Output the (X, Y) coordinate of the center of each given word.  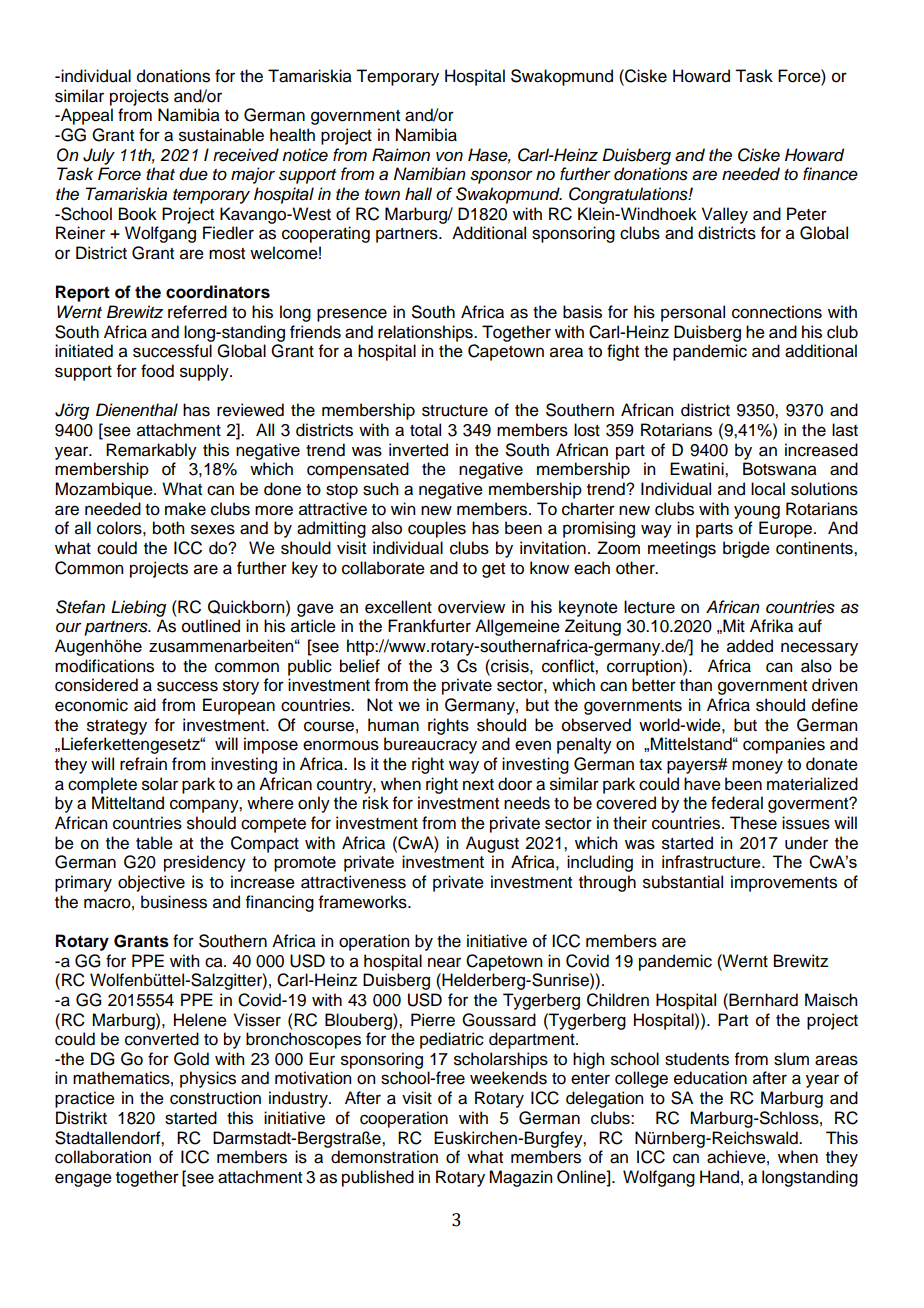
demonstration (384, 1157)
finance (830, 174)
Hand (719, 1177)
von (449, 156)
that (160, 174)
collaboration (103, 1157)
